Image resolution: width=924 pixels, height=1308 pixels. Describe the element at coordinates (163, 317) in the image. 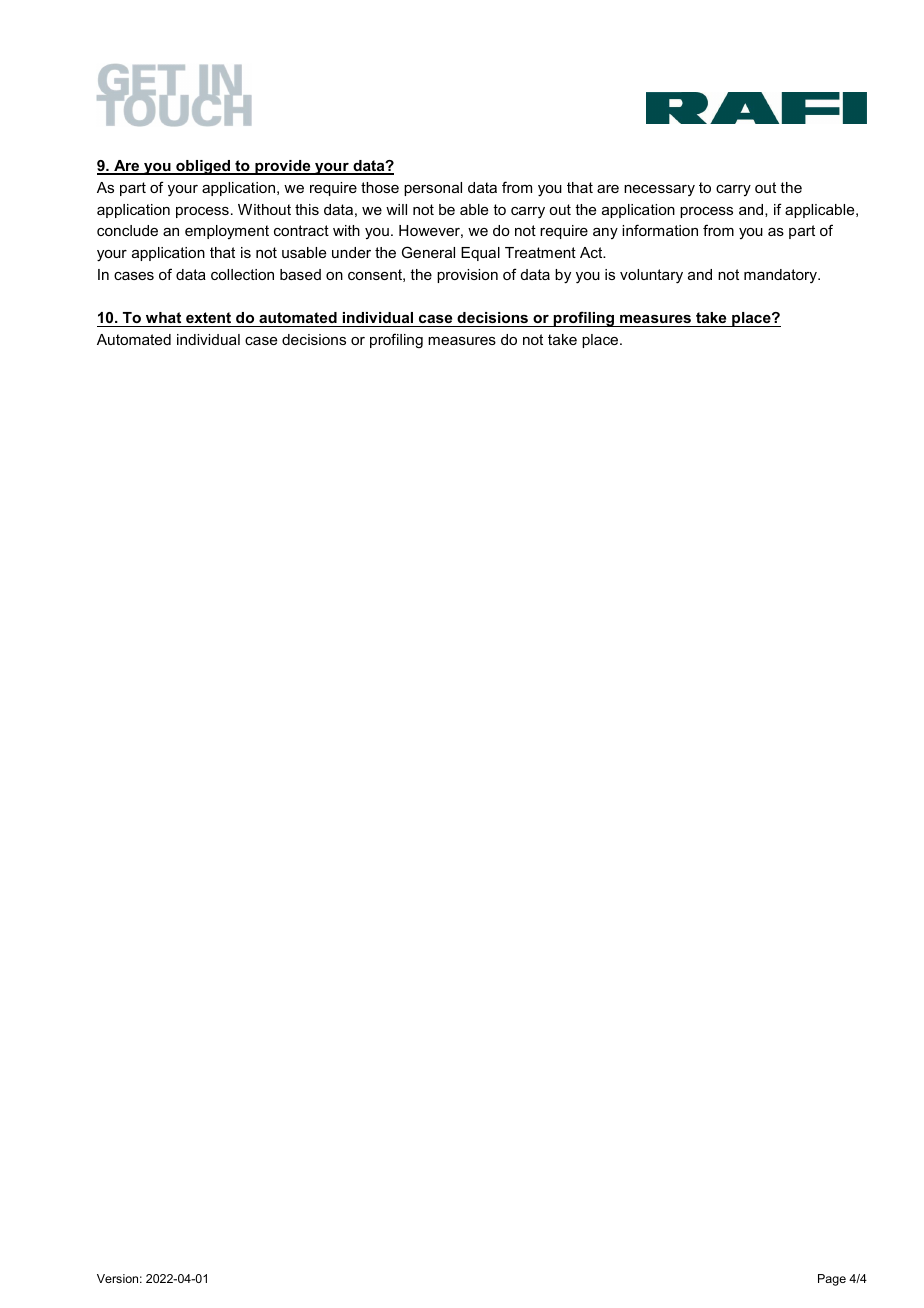

I see `what` at that location.
